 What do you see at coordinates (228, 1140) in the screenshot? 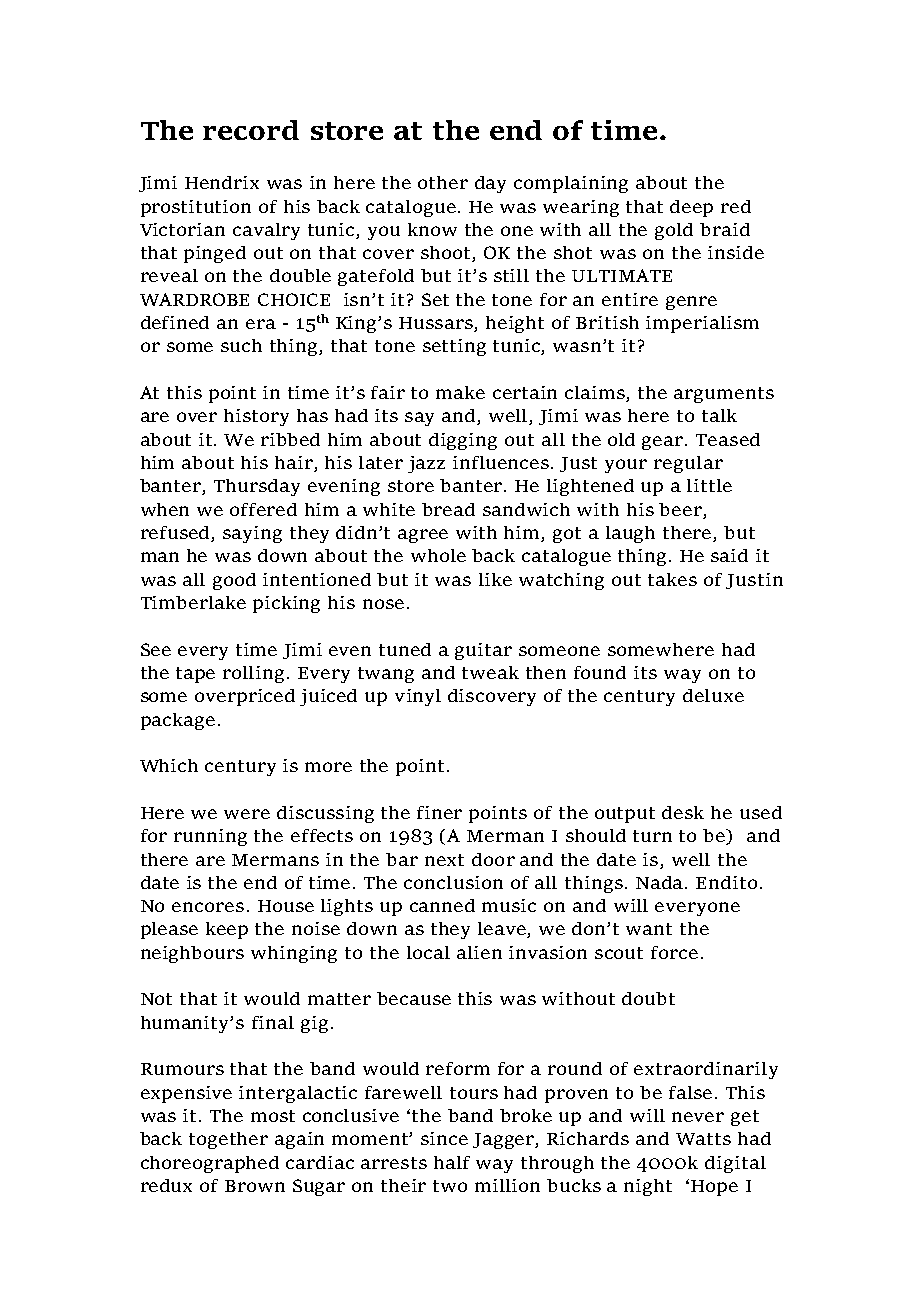
I see `together` at bounding box center [228, 1140].
